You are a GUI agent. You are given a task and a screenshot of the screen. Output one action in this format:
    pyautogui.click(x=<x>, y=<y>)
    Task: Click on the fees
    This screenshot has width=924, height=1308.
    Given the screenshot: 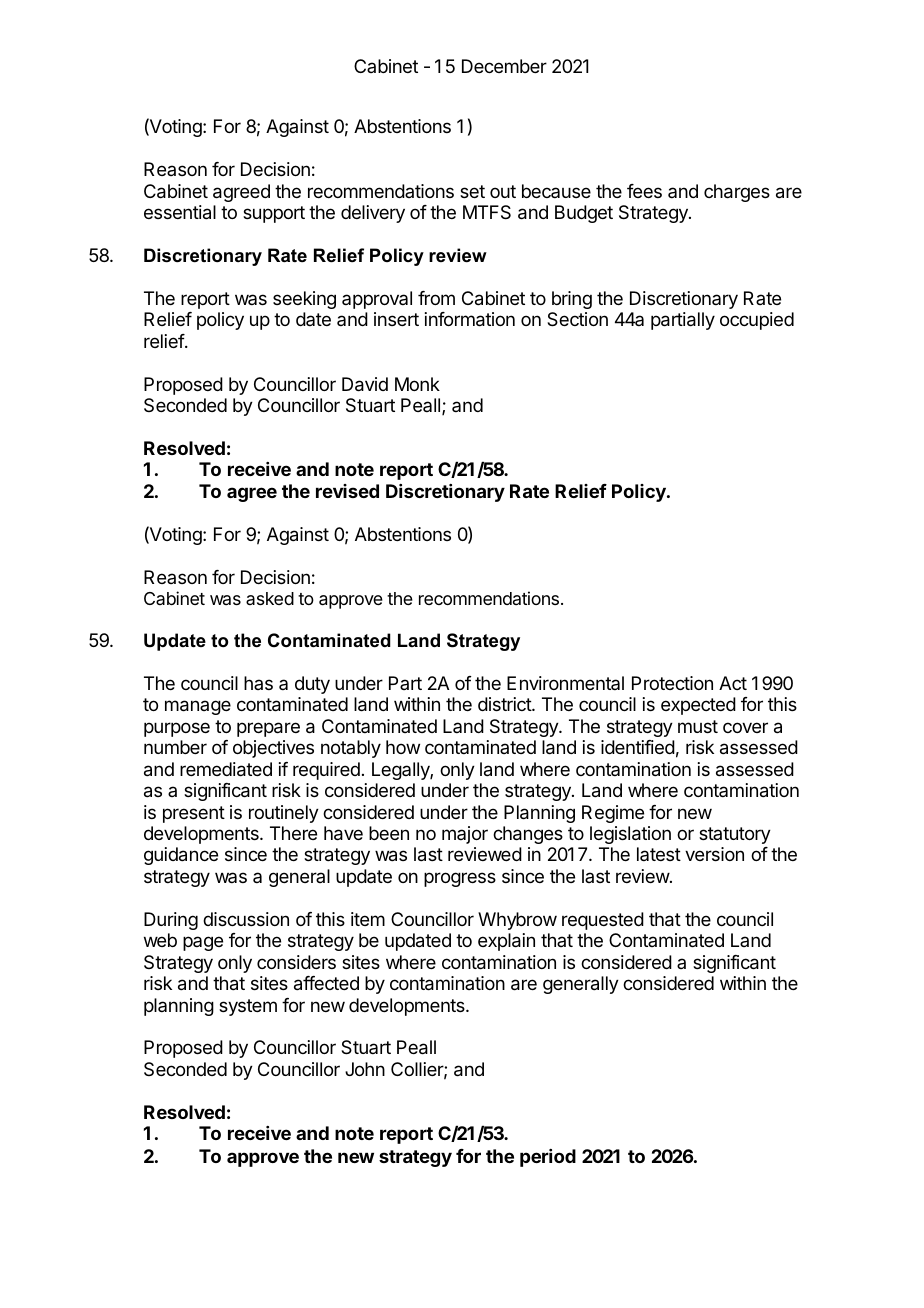 What is the action you would take?
    pyautogui.click(x=644, y=191)
